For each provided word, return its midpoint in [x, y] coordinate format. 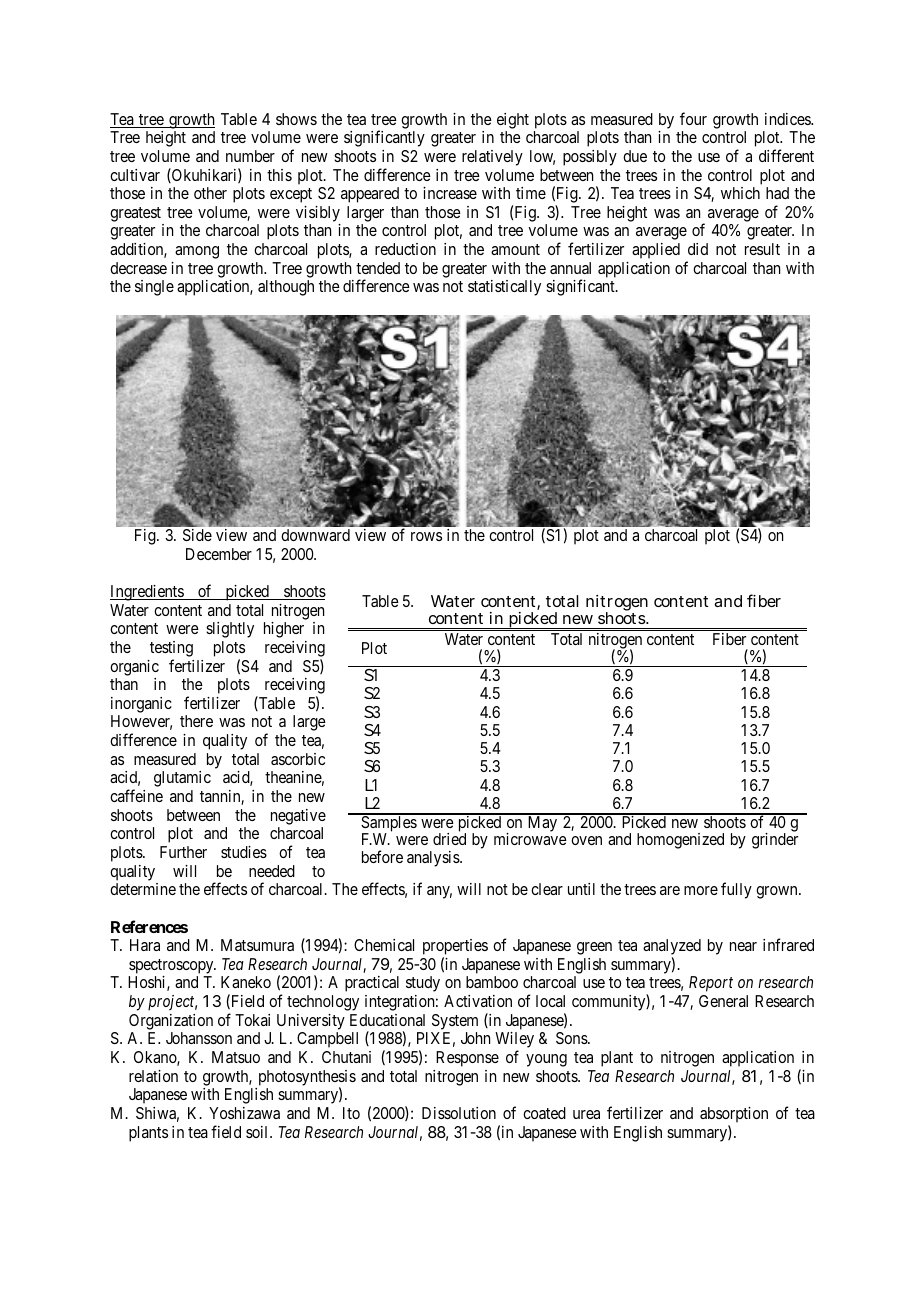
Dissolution [459, 1113]
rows [426, 536]
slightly [230, 630]
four [693, 118]
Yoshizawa [244, 1113]
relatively [492, 158]
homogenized [680, 841]
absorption [734, 1115]
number [250, 156]
